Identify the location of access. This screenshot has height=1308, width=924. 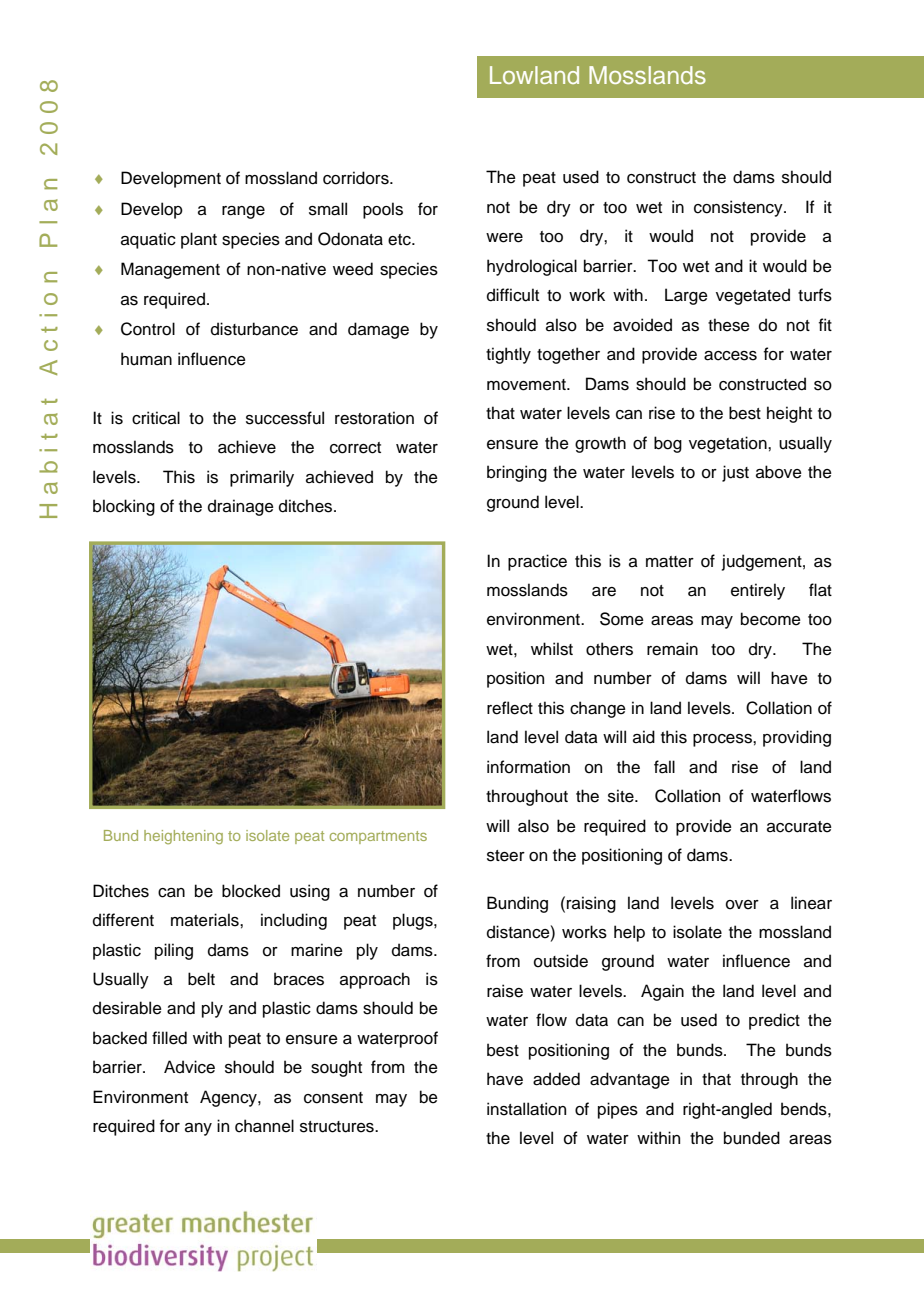
(730, 356).
